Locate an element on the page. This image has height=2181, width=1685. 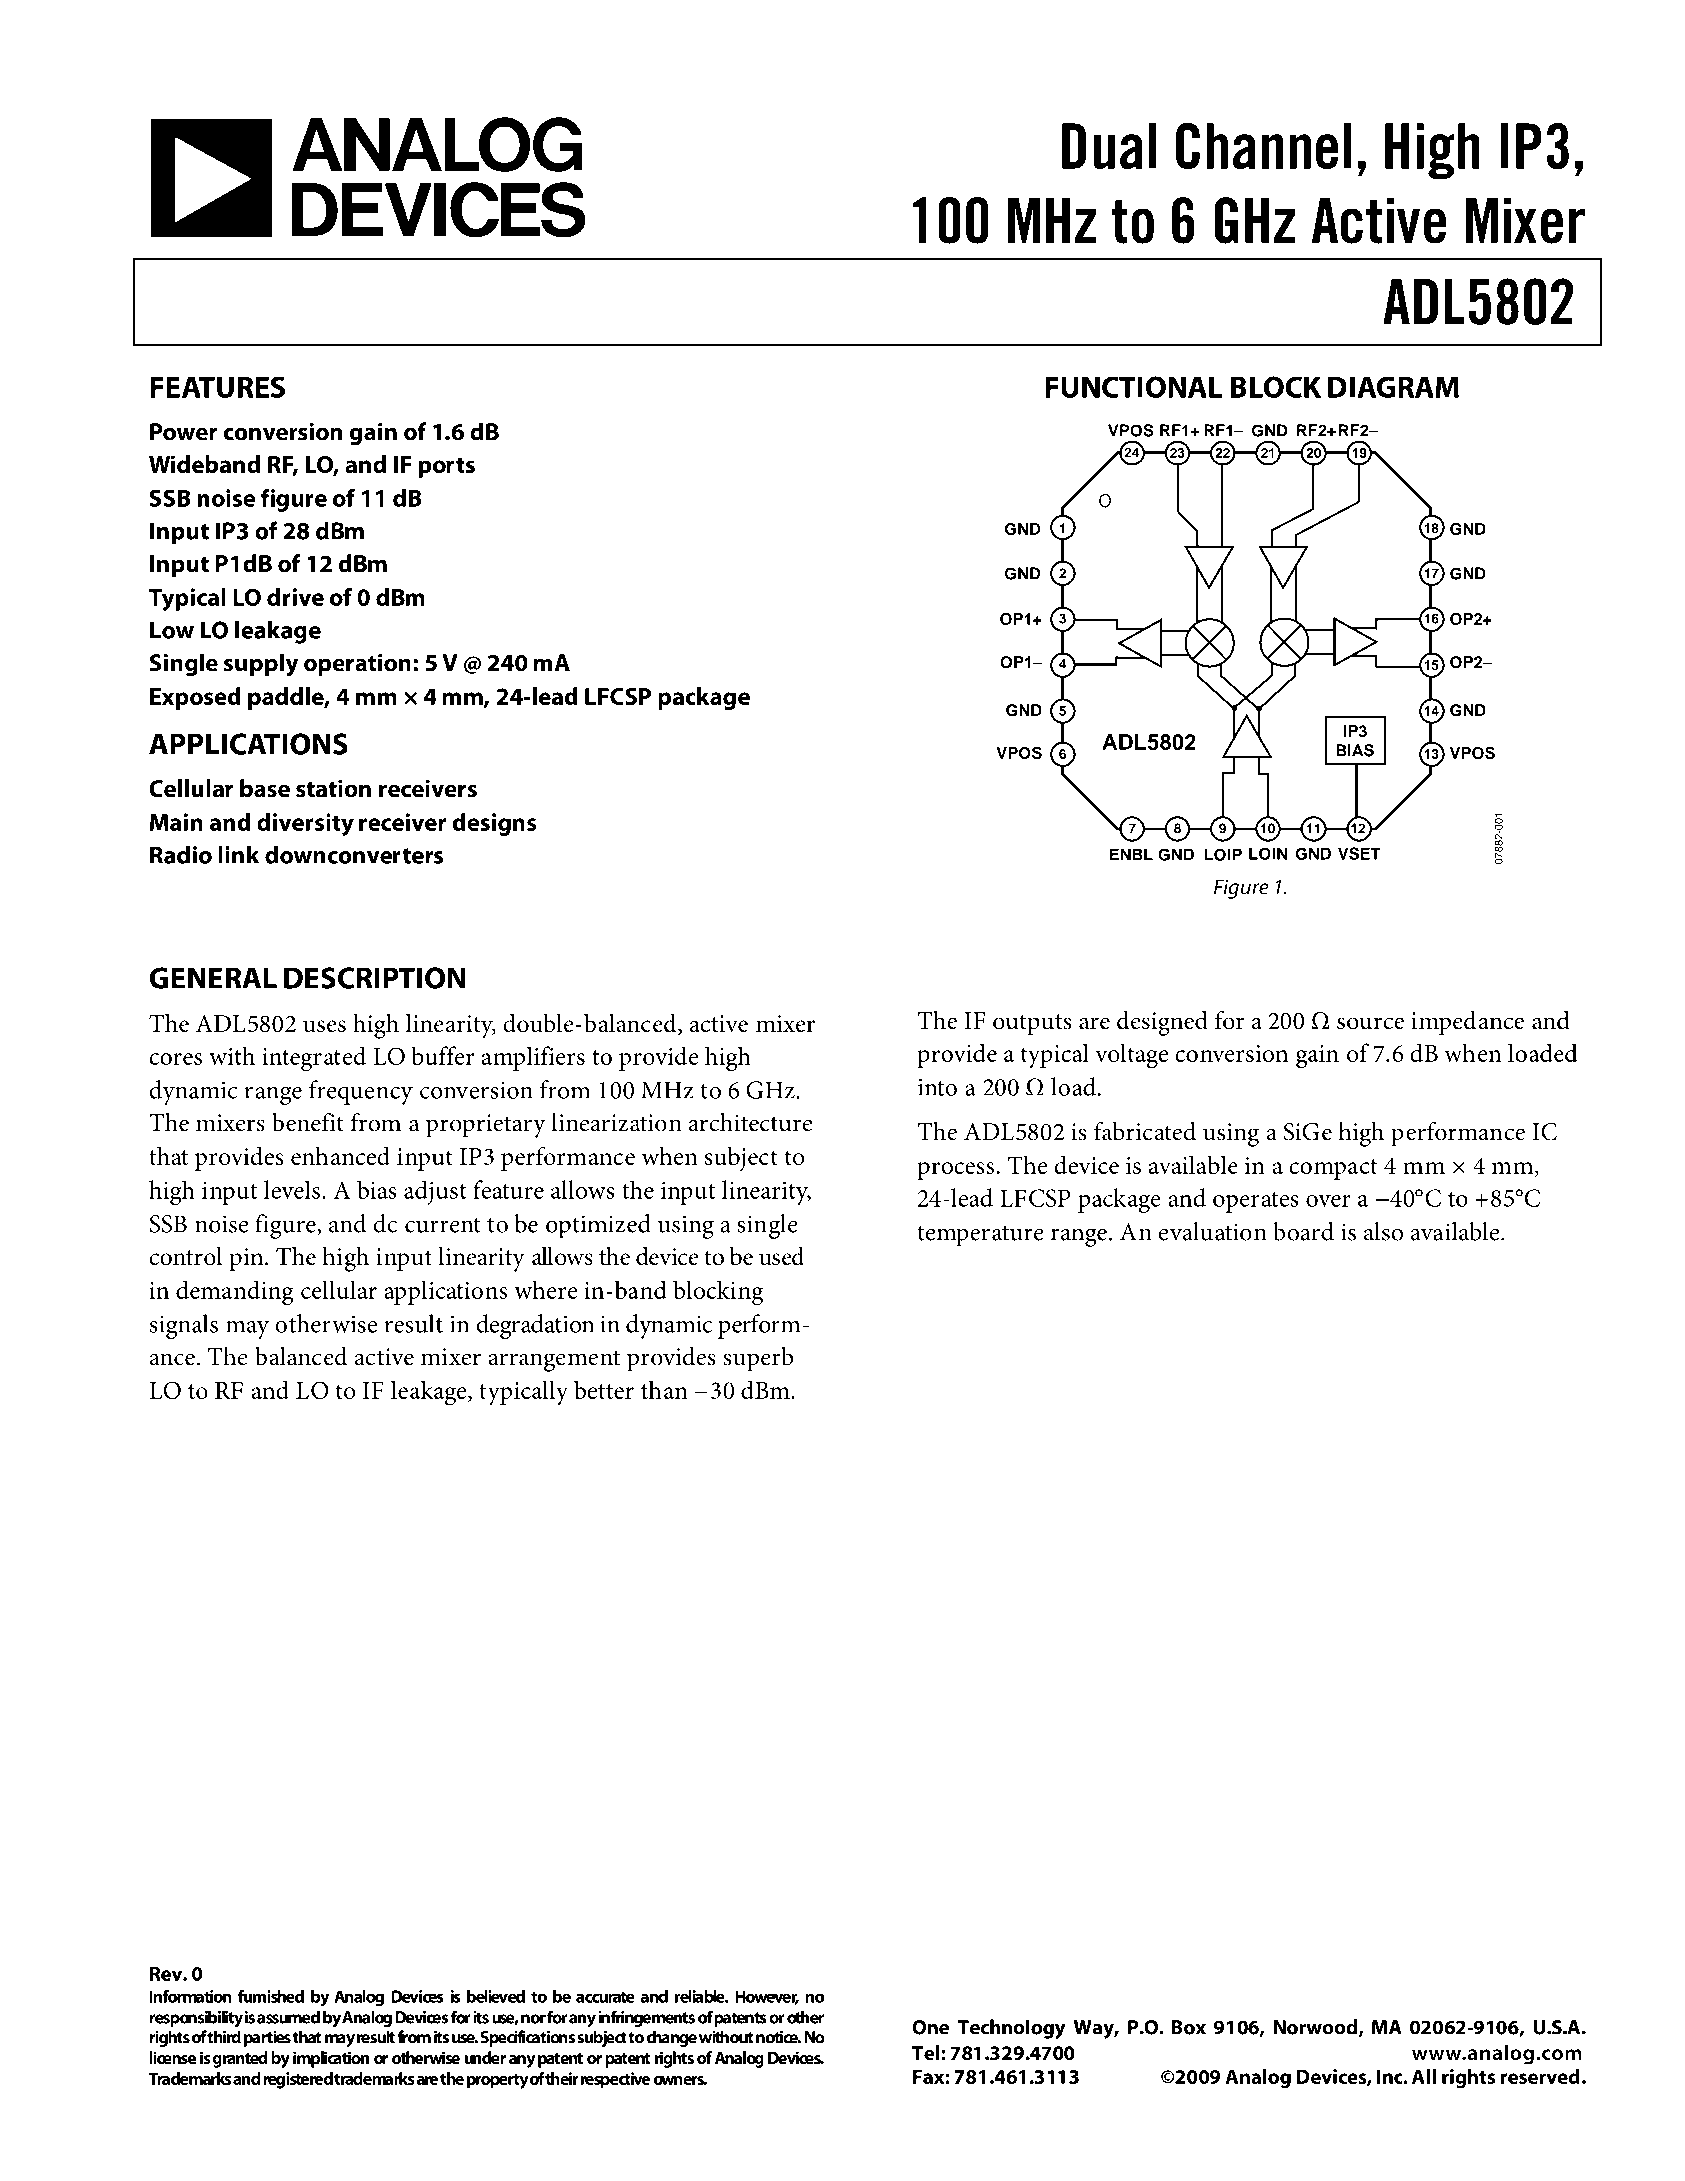
reserved is located at coordinates (1540, 2076).
